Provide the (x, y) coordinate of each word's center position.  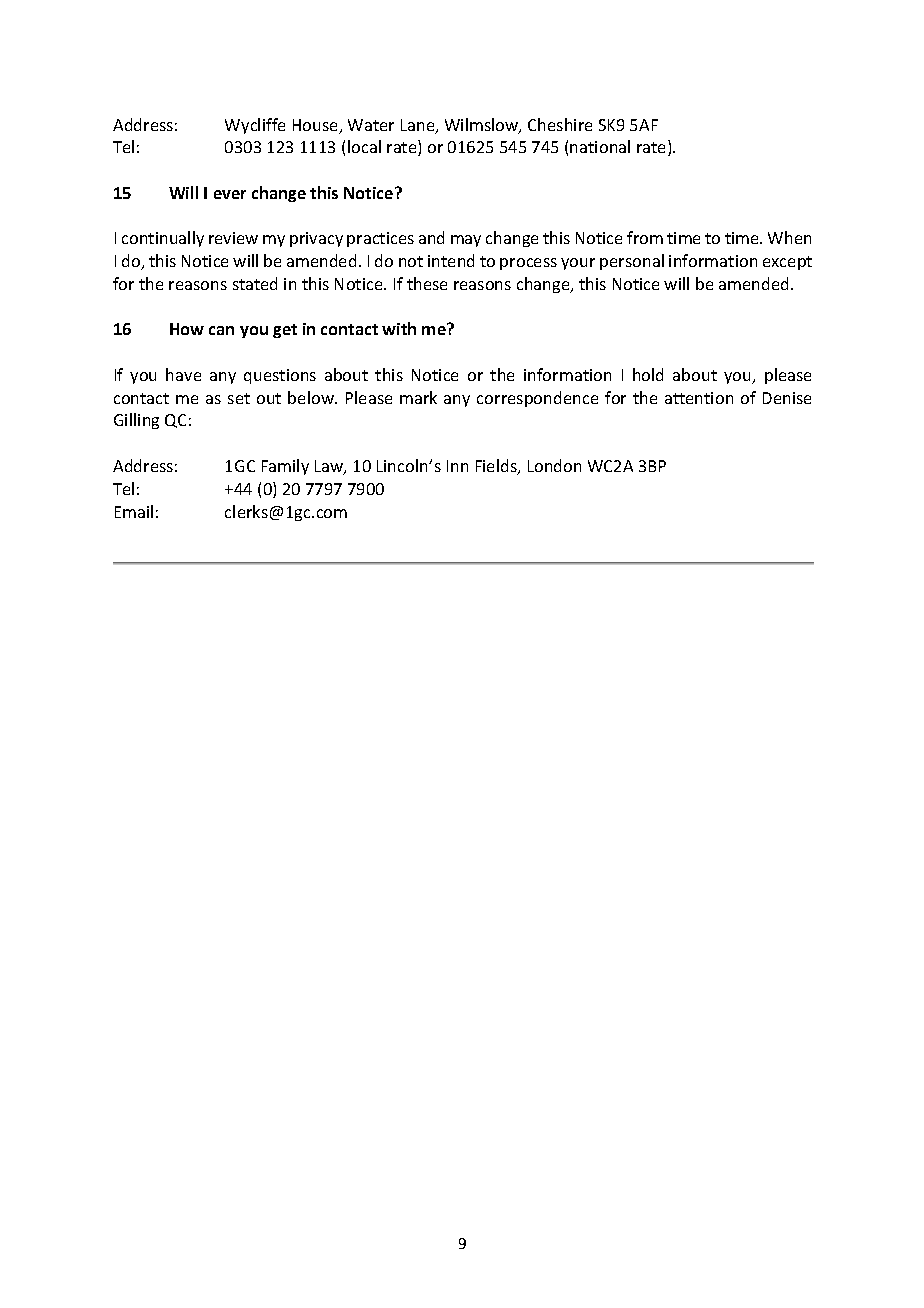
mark (418, 397)
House (317, 126)
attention (699, 398)
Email (134, 511)
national (600, 146)
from (645, 237)
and (431, 237)
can (221, 330)
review (233, 238)
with (399, 328)
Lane (419, 126)
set (239, 398)
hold (648, 374)
